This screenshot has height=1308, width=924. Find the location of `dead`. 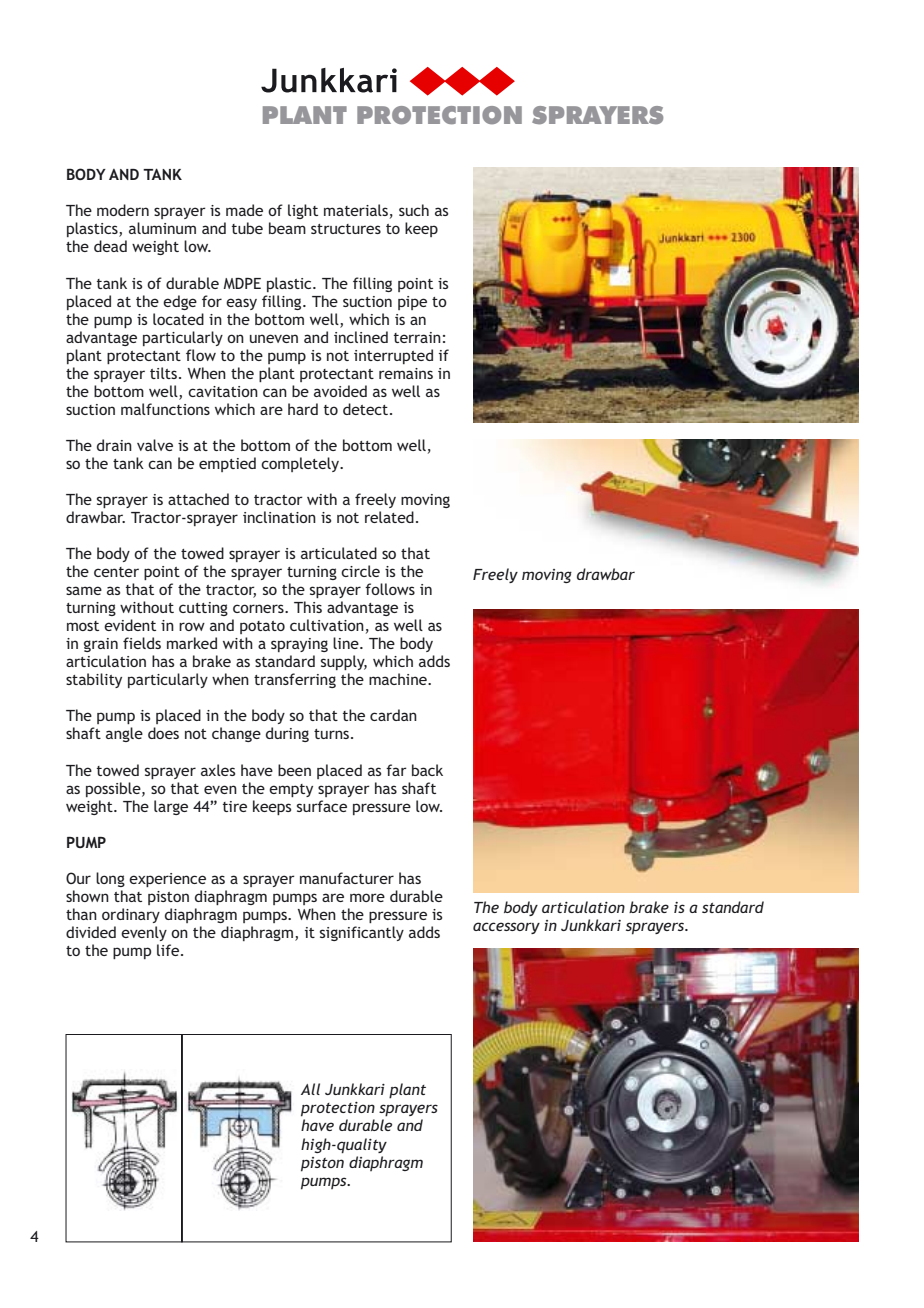

dead is located at coordinates (110, 246).
